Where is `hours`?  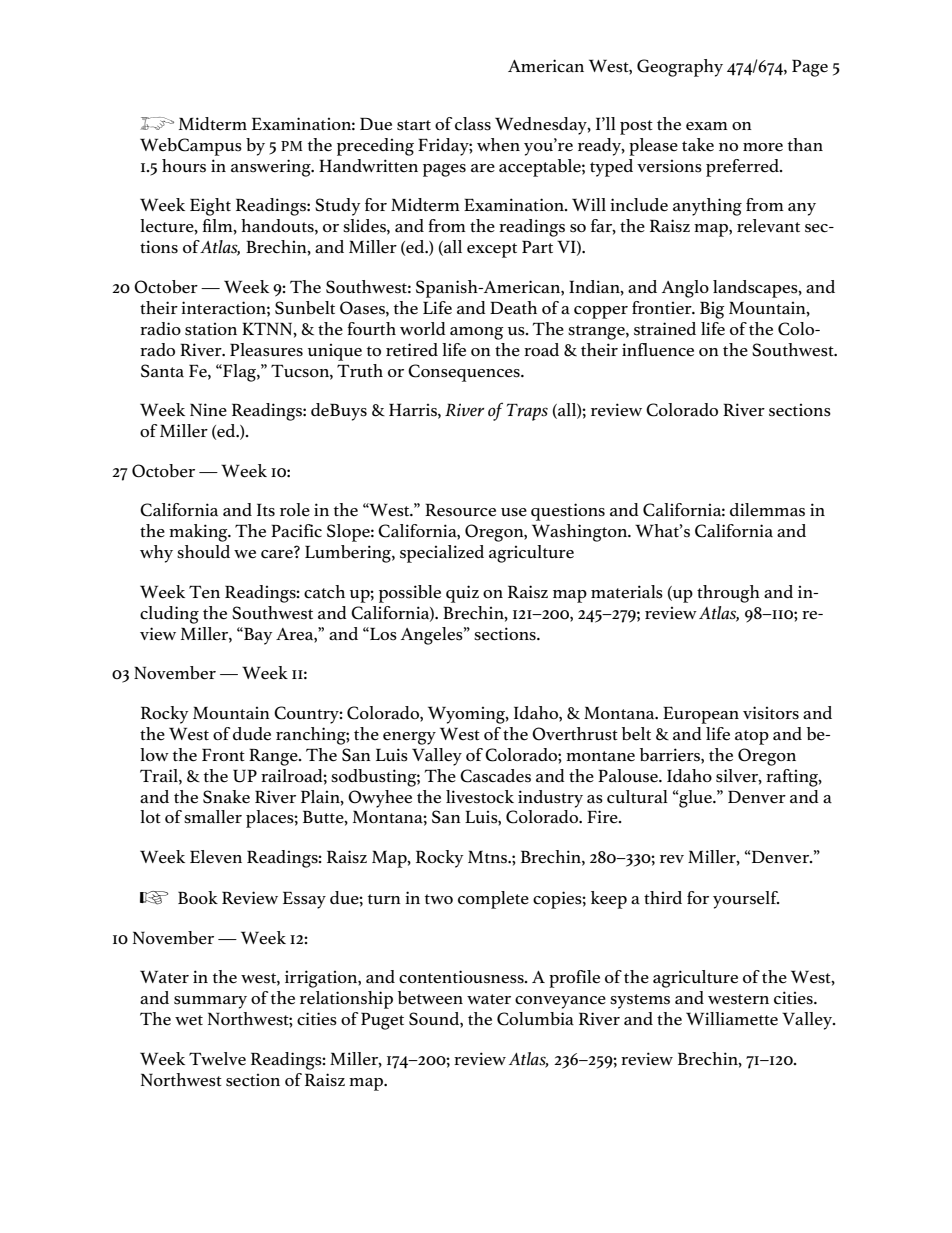
hours is located at coordinates (184, 166).
